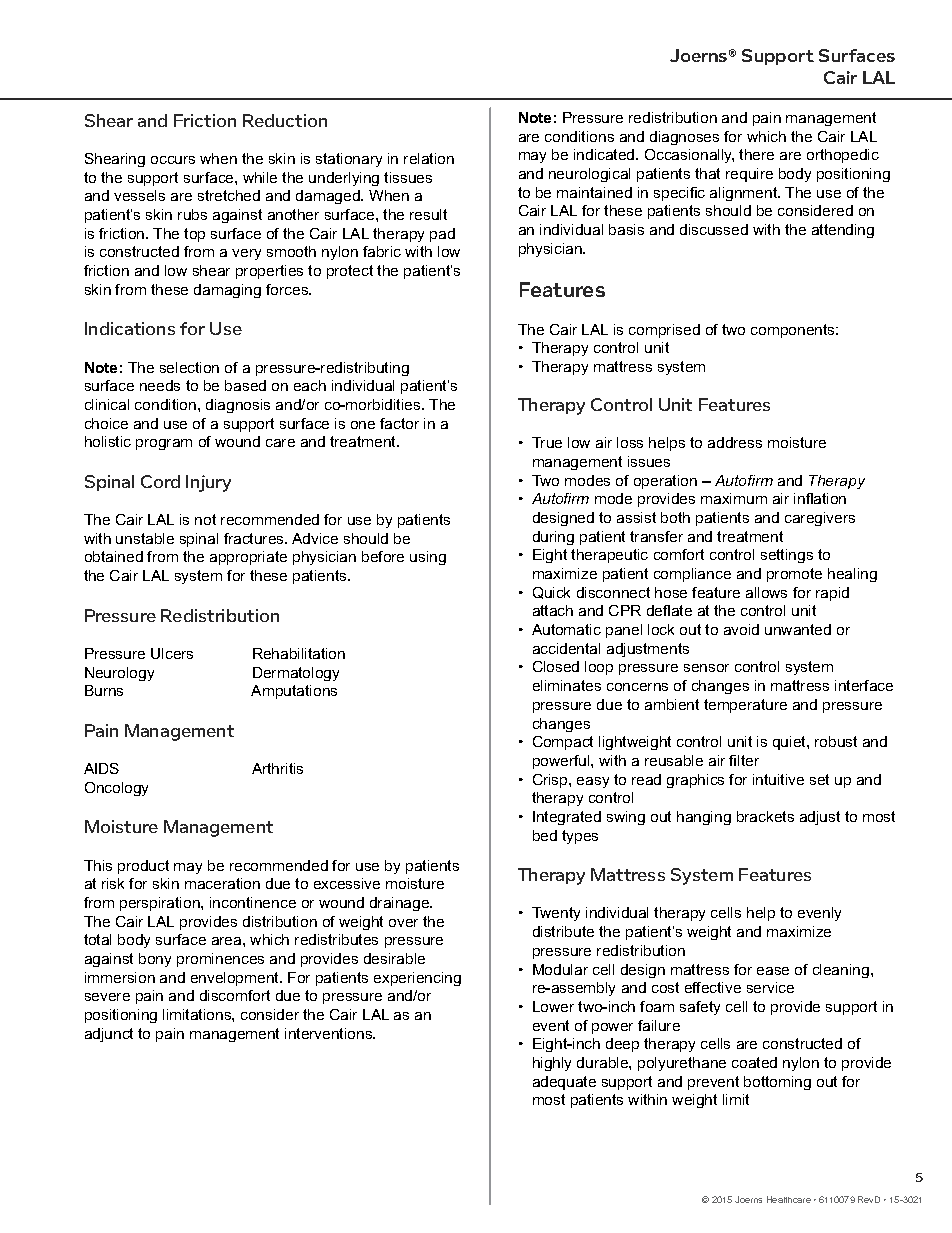 The height and width of the screenshot is (1233, 952). I want to click on coated, so click(754, 1062).
